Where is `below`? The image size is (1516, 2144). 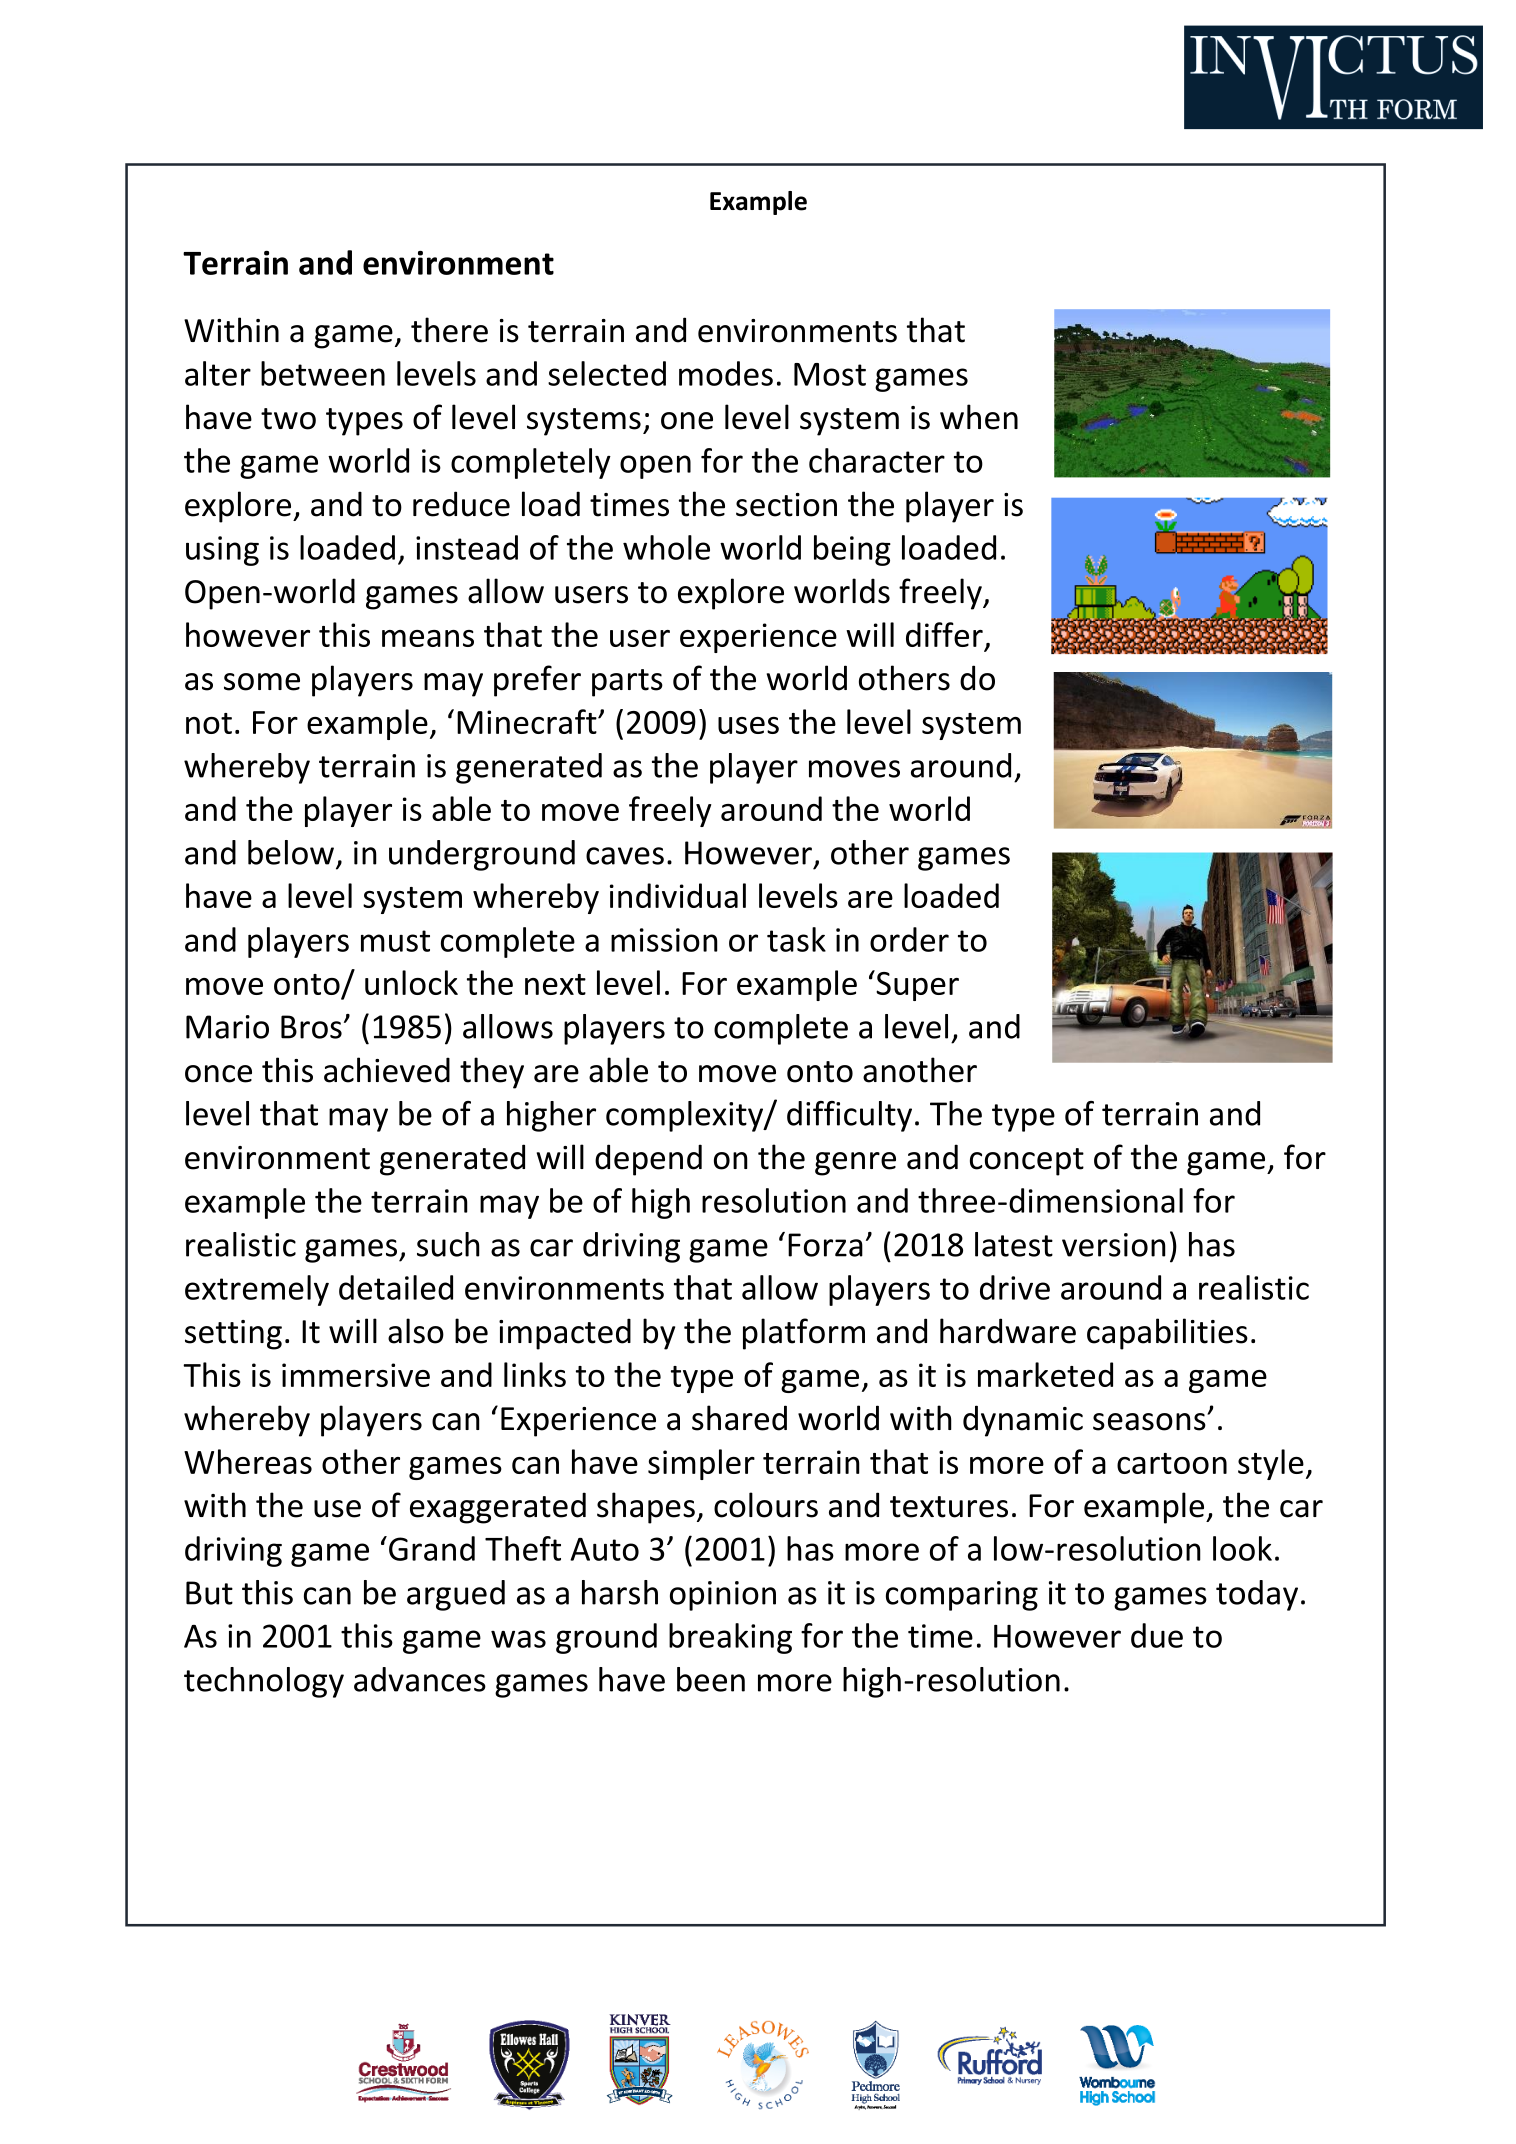 below is located at coordinates (291, 852).
